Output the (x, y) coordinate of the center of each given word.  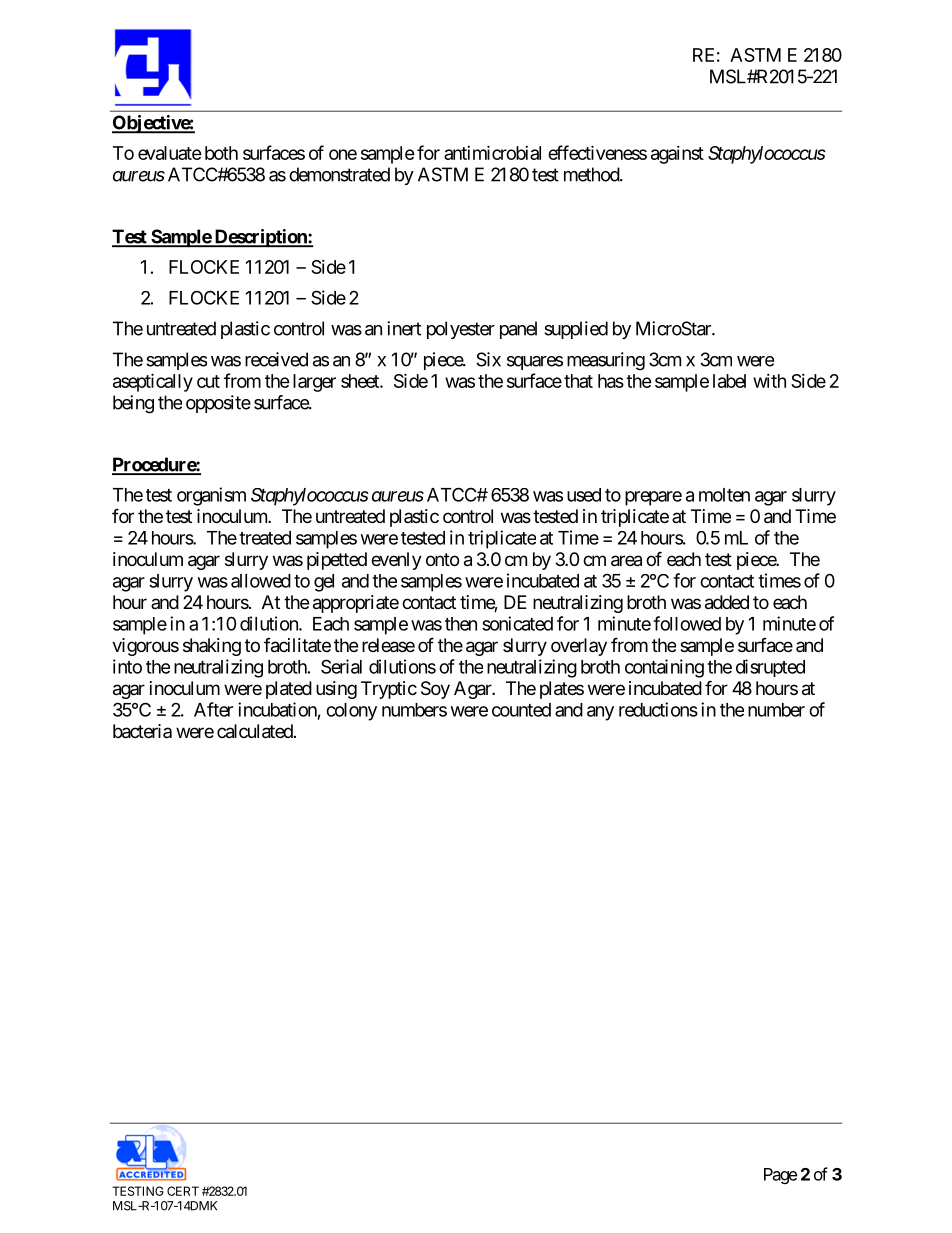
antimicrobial (492, 152)
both (221, 153)
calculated (255, 731)
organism (211, 496)
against (677, 155)
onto (442, 559)
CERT (183, 1191)
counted (521, 710)
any (600, 713)
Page (780, 1176)
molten (724, 495)
